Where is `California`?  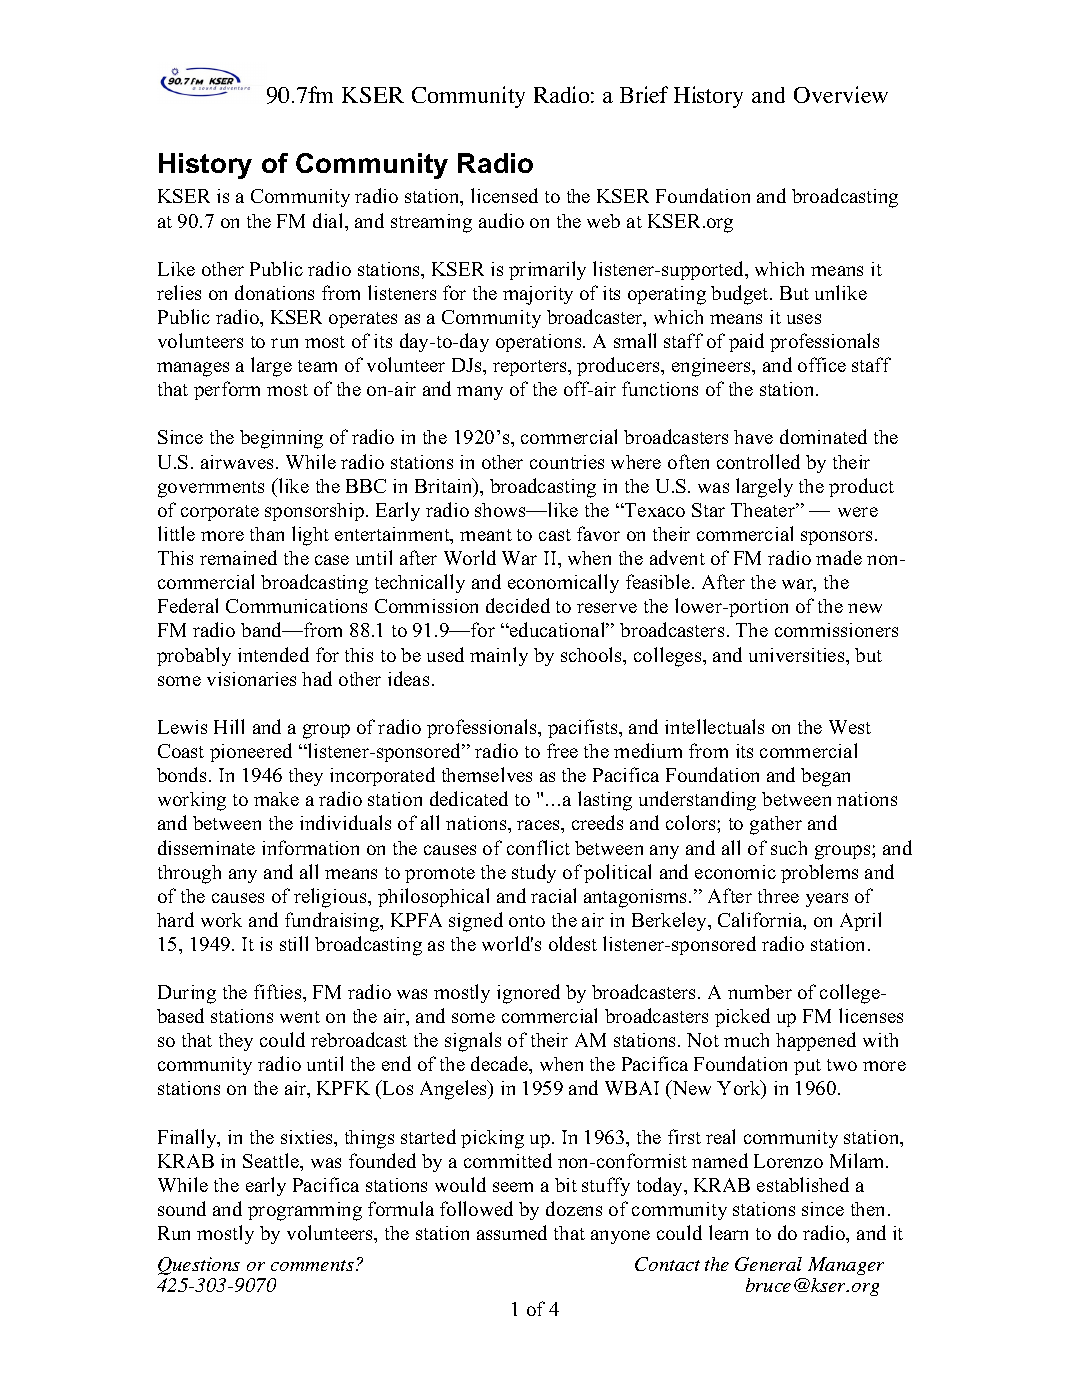
California is located at coordinates (761, 921).
